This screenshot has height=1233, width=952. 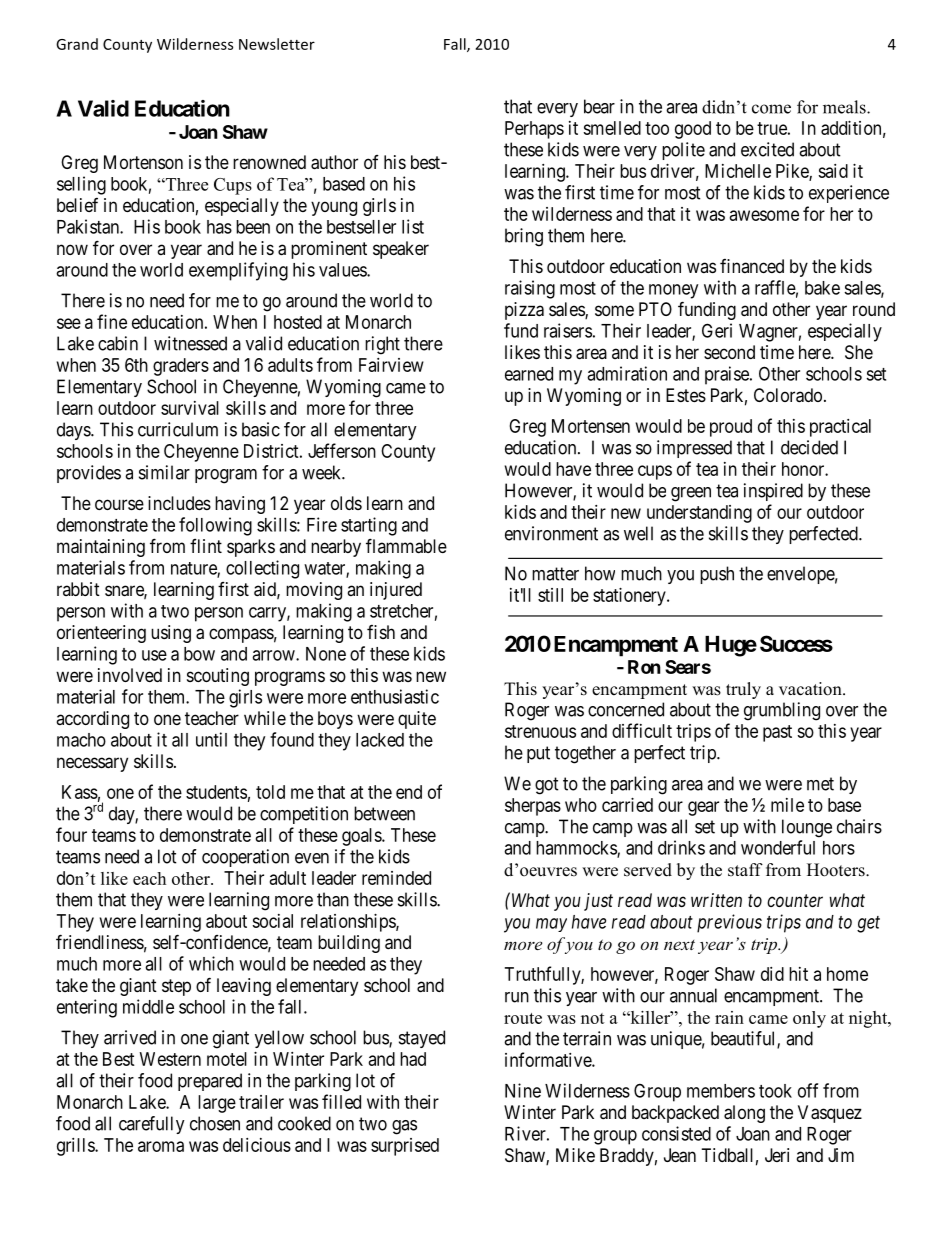 I want to click on reminded, so click(x=396, y=878).
